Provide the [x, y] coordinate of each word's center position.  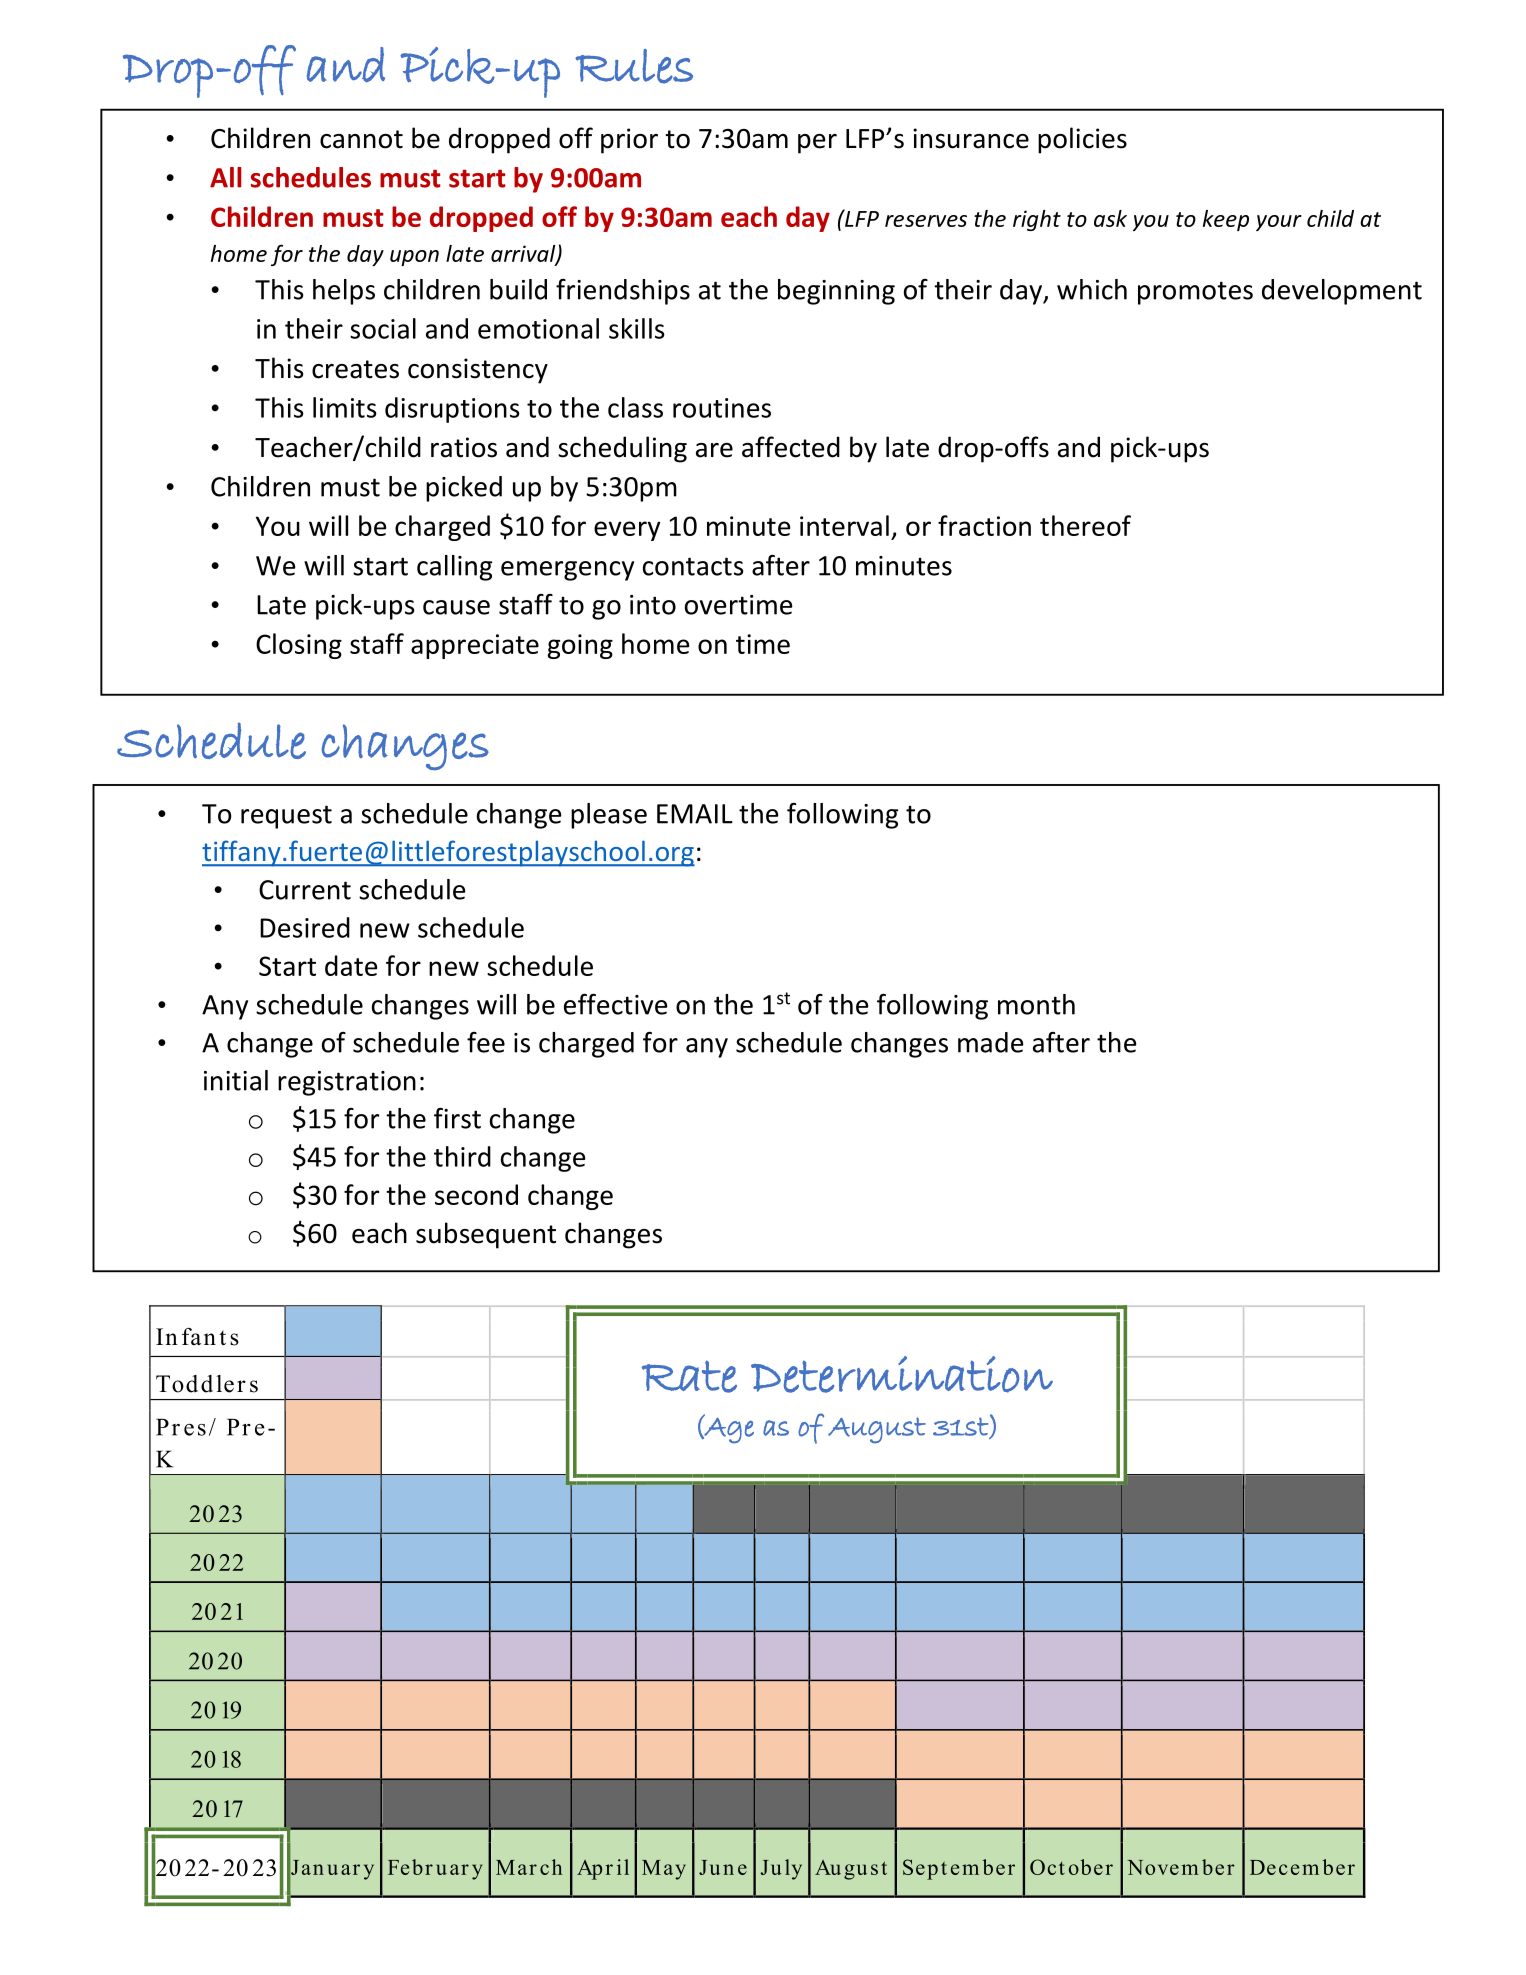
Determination [902, 1374]
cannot [361, 139]
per [817, 144]
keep [1226, 220]
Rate [689, 1376]
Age [728, 1430]
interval [844, 525]
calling [454, 568]
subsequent [486, 1235]
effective [616, 1004]
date [351, 965]
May [664, 1870]
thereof [1085, 525]
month [1036, 1004]
